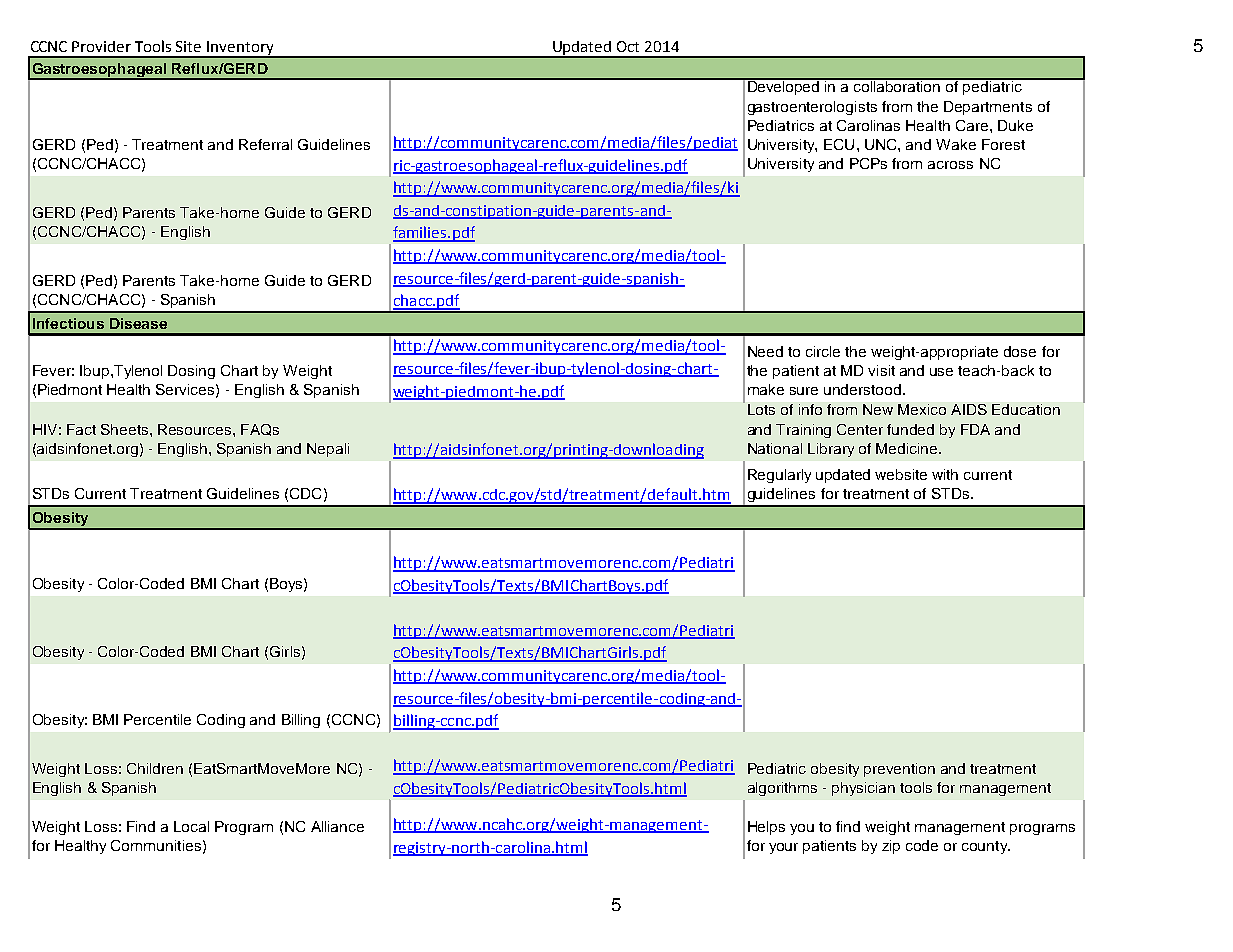 The height and width of the screenshot is (952, 1233). What do you see at coordinates (191, 826) in the screenshot?
I see `Local` at bounding box center [191, 826].
